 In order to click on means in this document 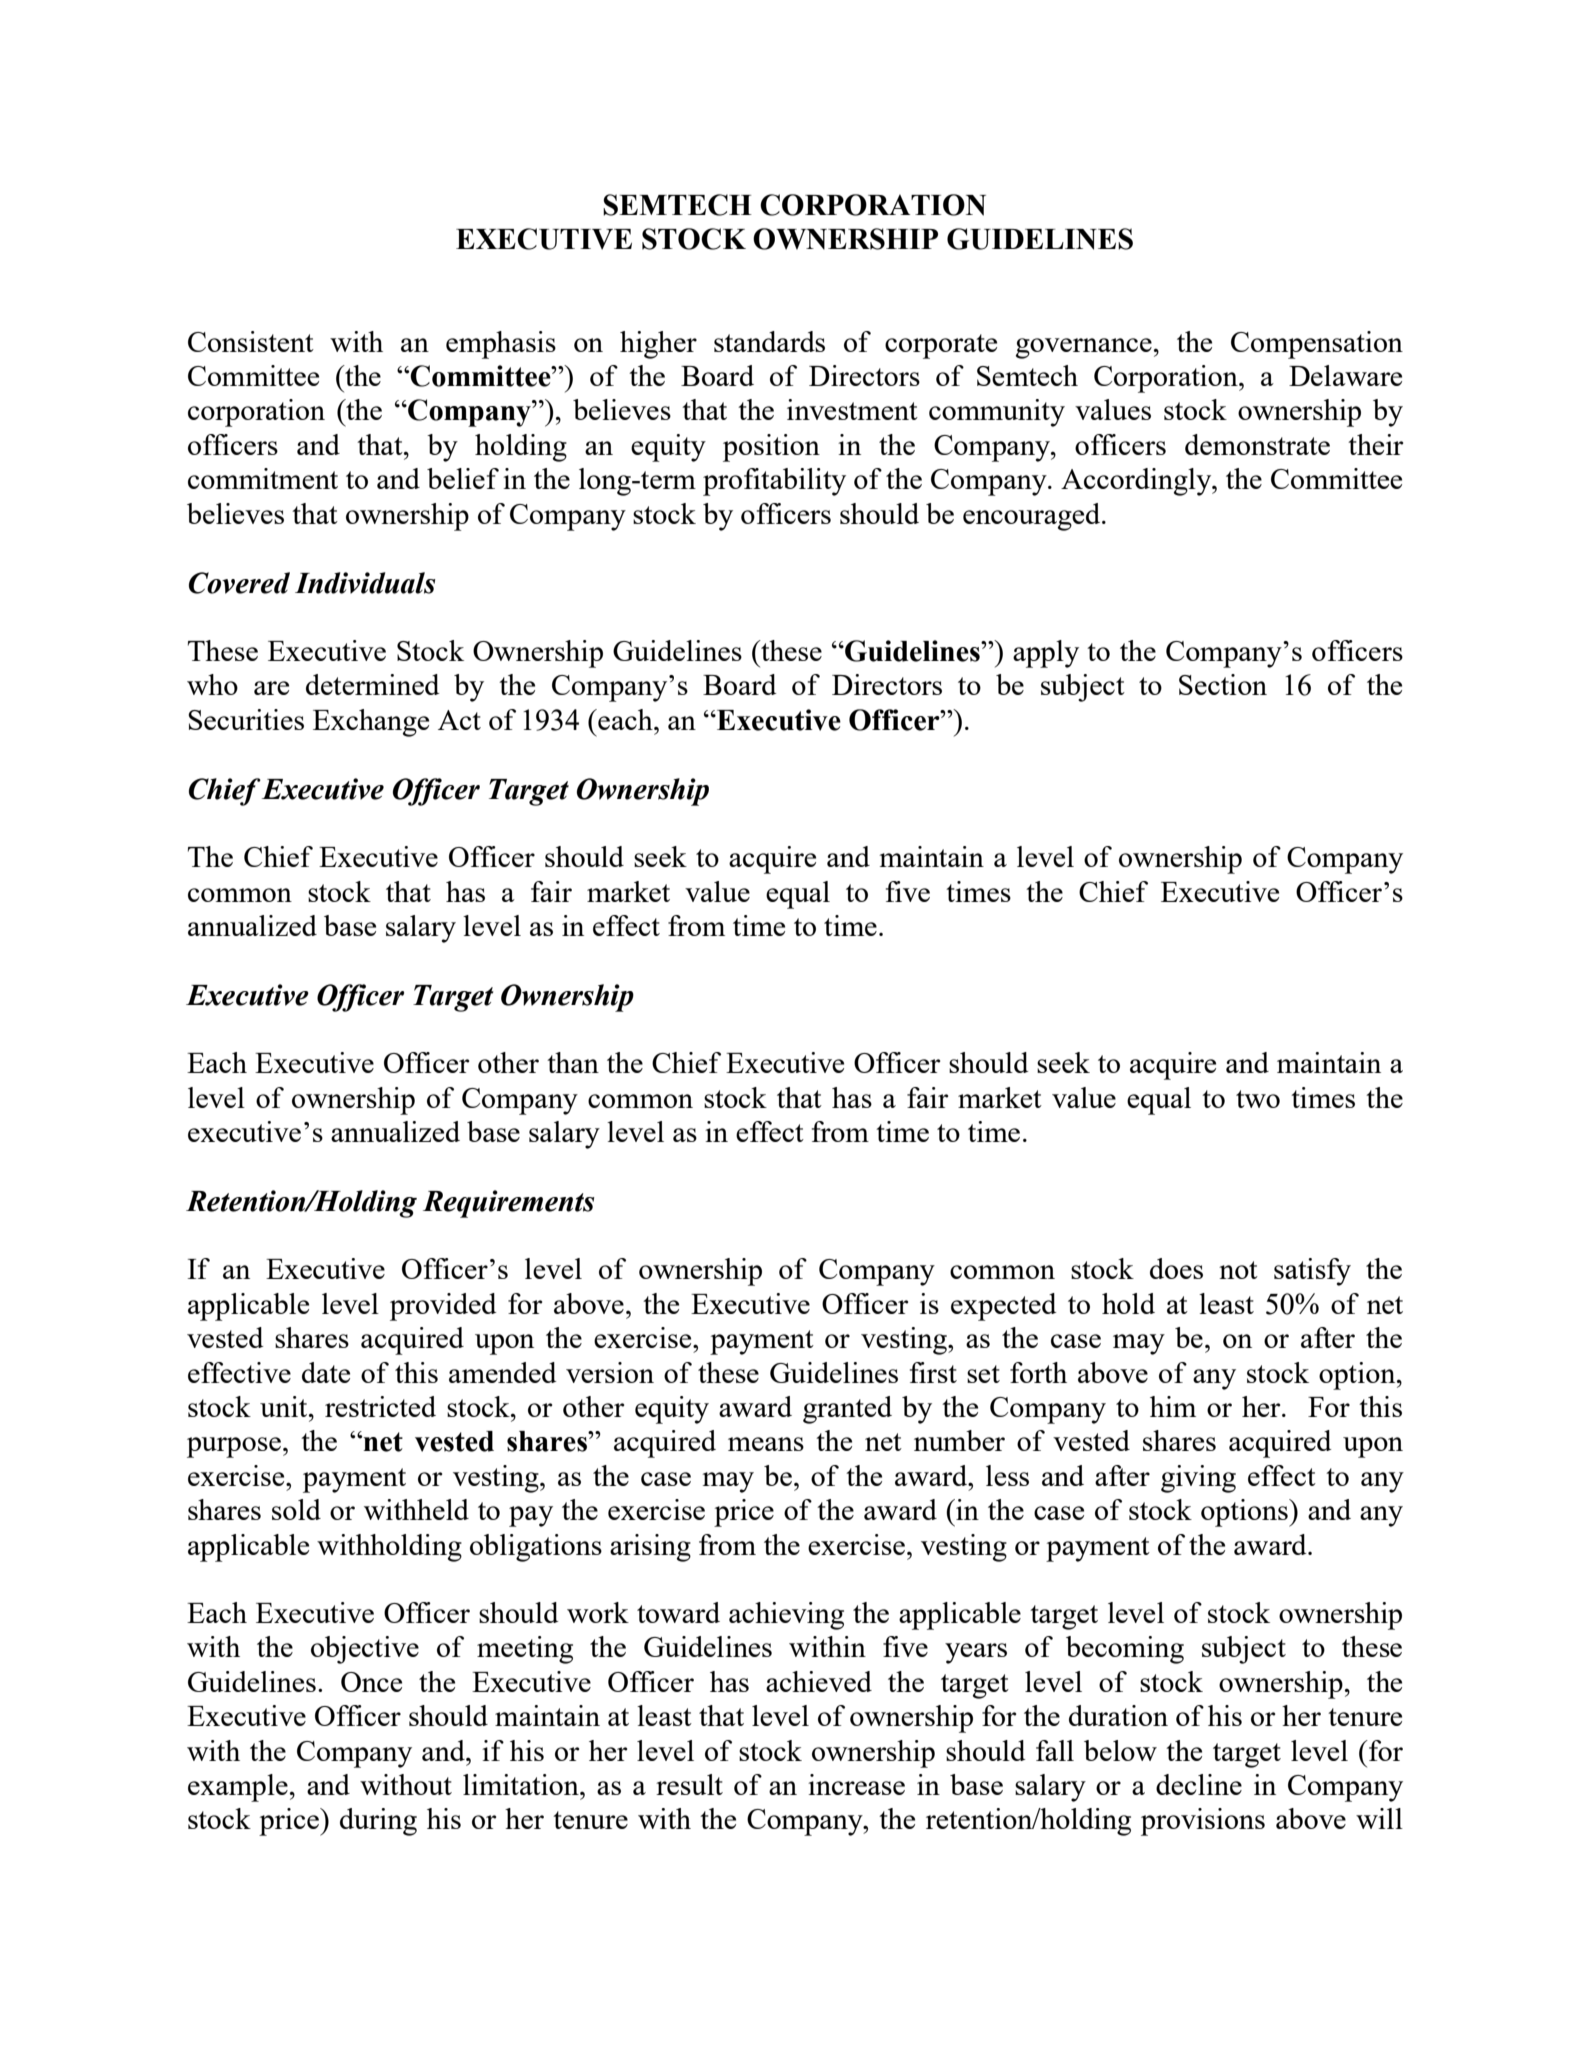, I will do `click(766, 1444)`.
